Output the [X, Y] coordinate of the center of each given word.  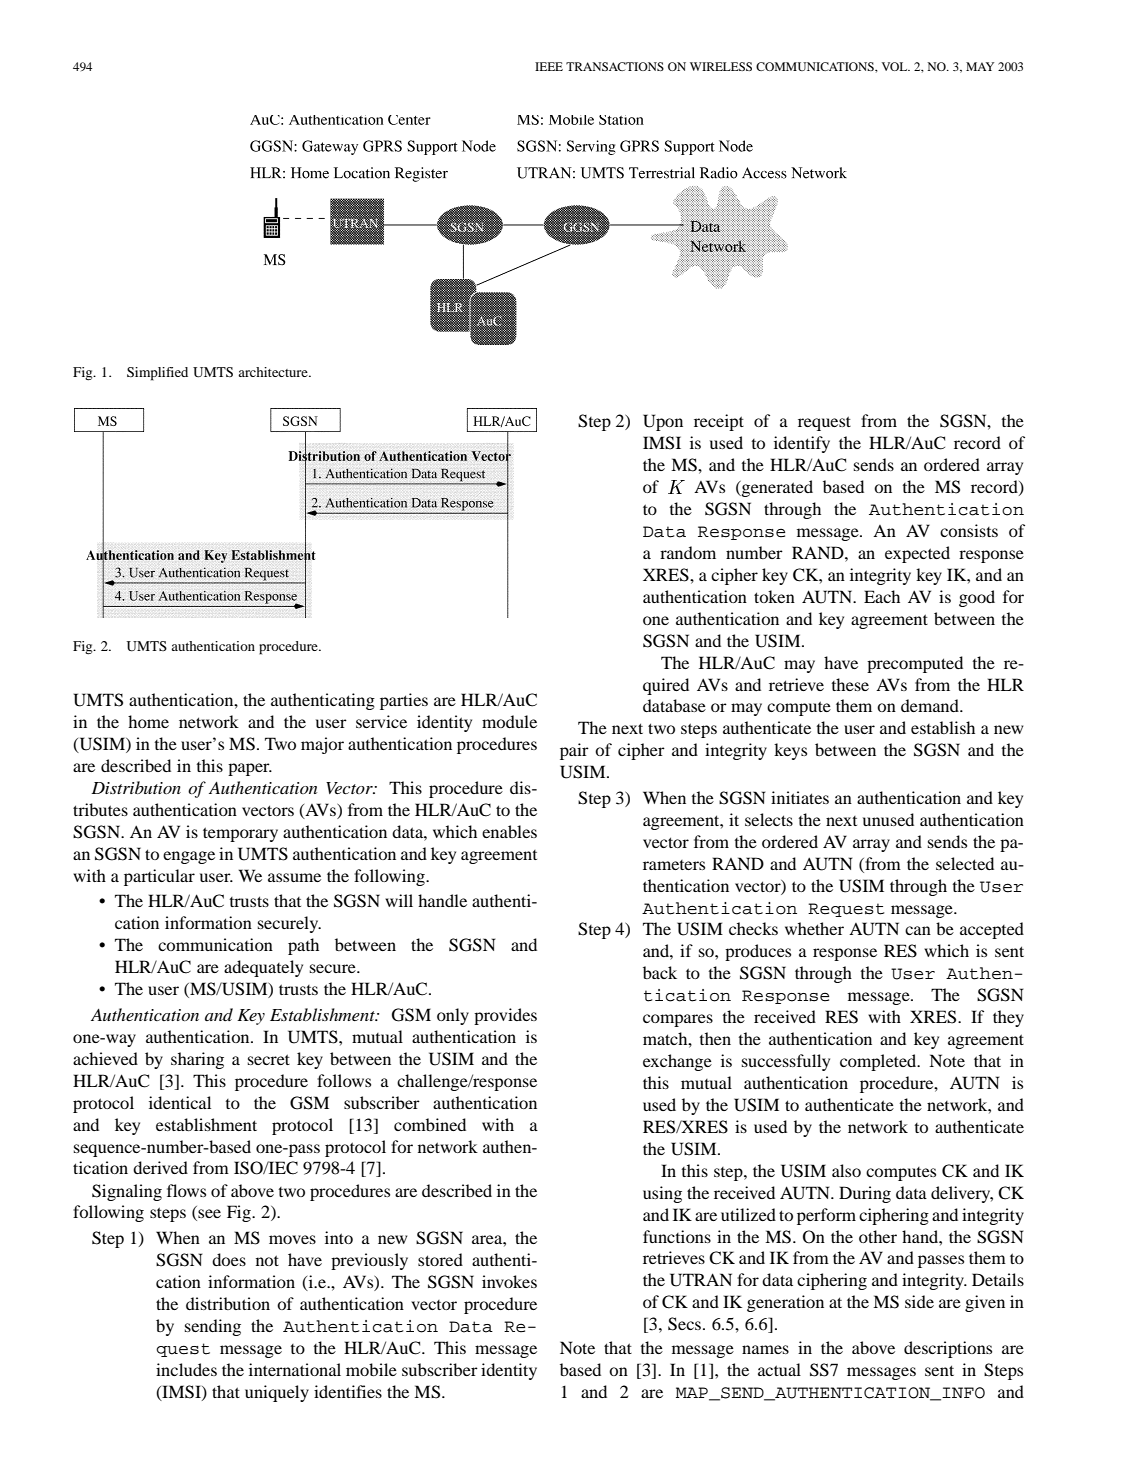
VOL [896, 66]
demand [931, 705]
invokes [509, 1281]
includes [186, 1369]
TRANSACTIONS [615, 66]
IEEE [549, 66]
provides [505, 1016]
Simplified [157, 374]
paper [250, 769]
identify [802, 444]
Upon [663, 422]
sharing [197, 1060]
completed [879, 1062]
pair [574, 751]
